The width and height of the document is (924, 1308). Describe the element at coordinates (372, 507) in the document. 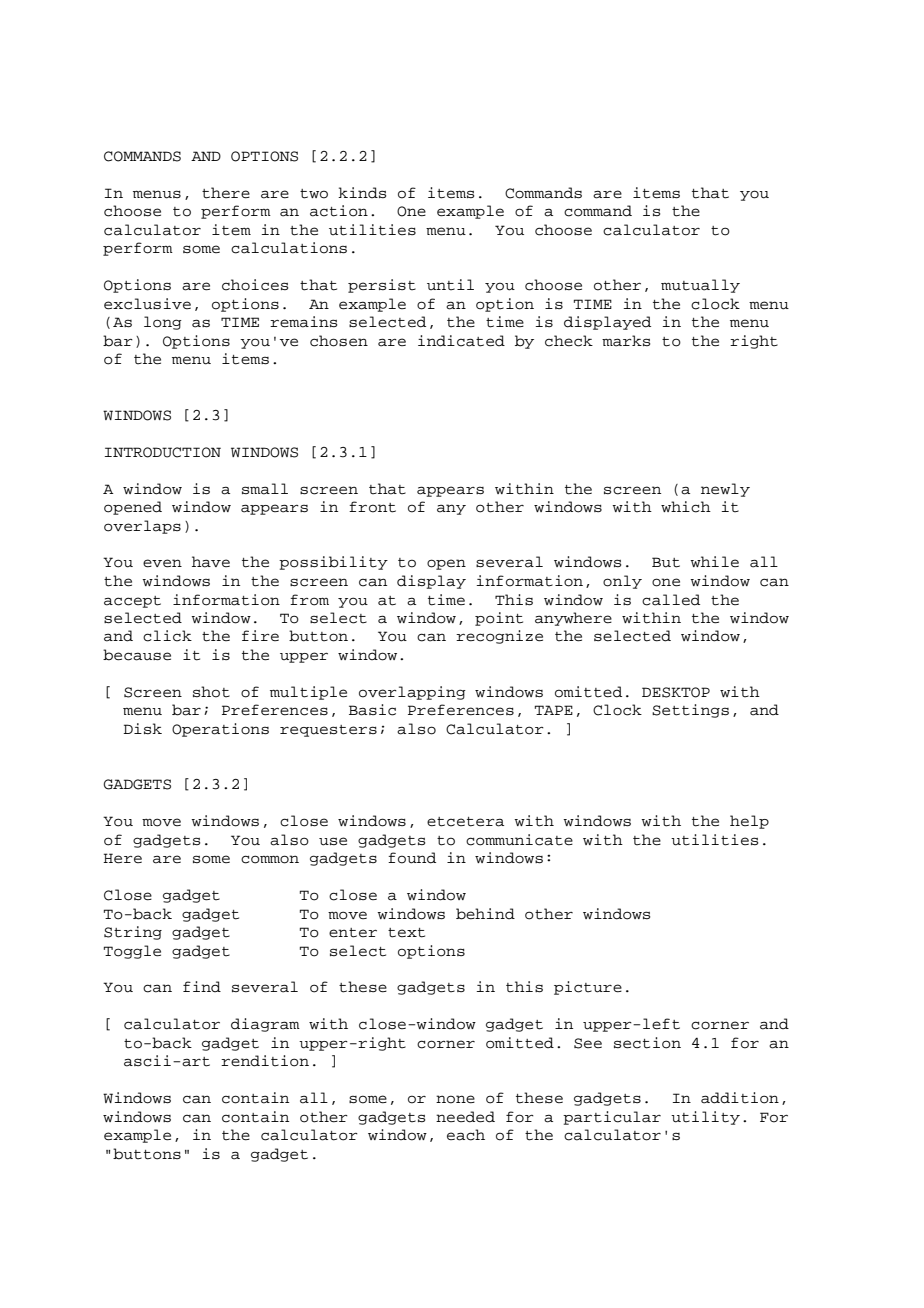

I see `front` at that location.
